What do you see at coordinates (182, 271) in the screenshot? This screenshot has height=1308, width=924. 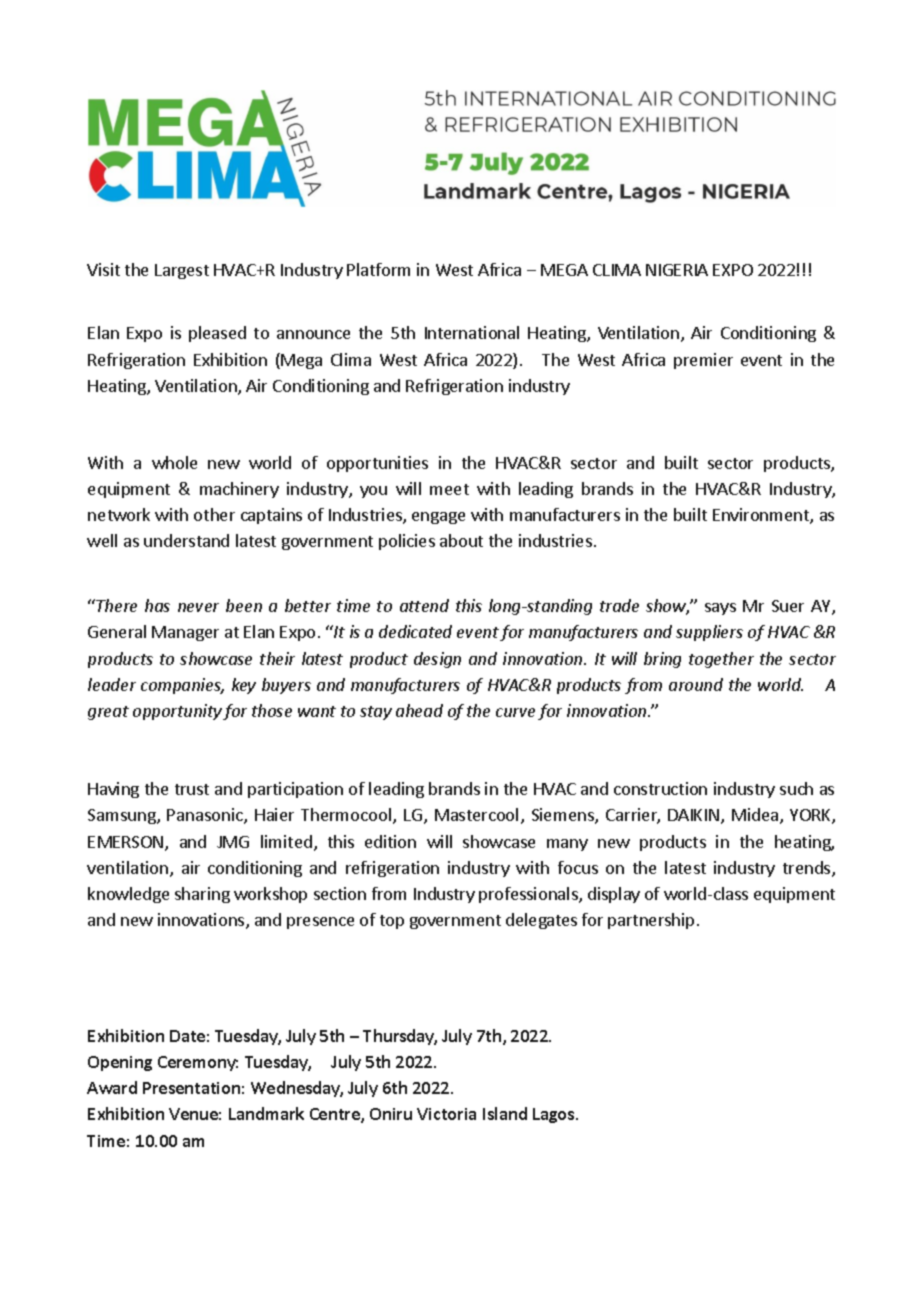 I see `Largest` at bounding box center [182, 271].
